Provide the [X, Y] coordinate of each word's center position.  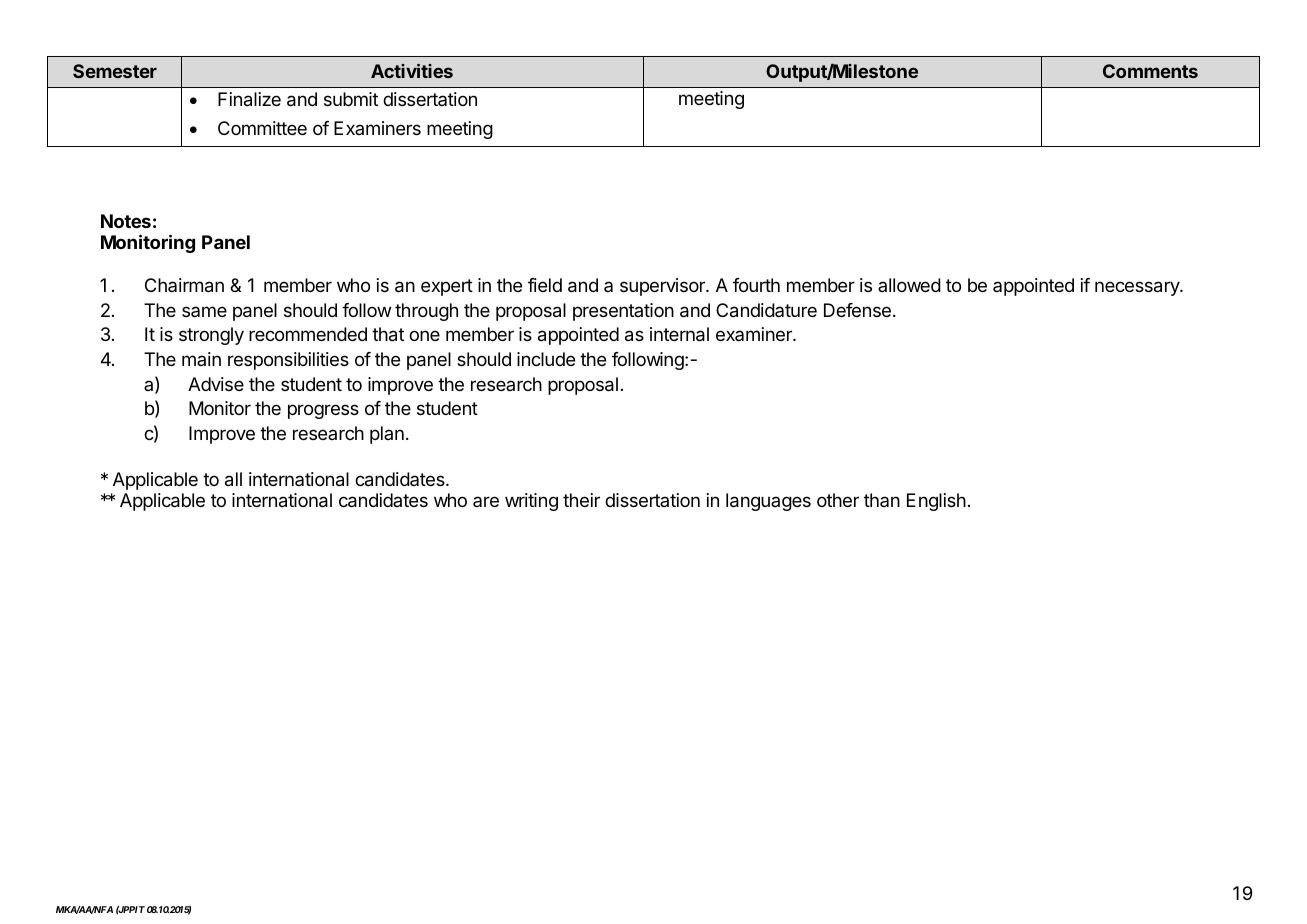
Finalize [249, 99]
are [486, 501]
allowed [909, 285]
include [546, 359]
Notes [126, 221]
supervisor [663, 287]
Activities [412, 71]
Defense [857, 310]
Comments [1150, 71]
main [201, 359]
